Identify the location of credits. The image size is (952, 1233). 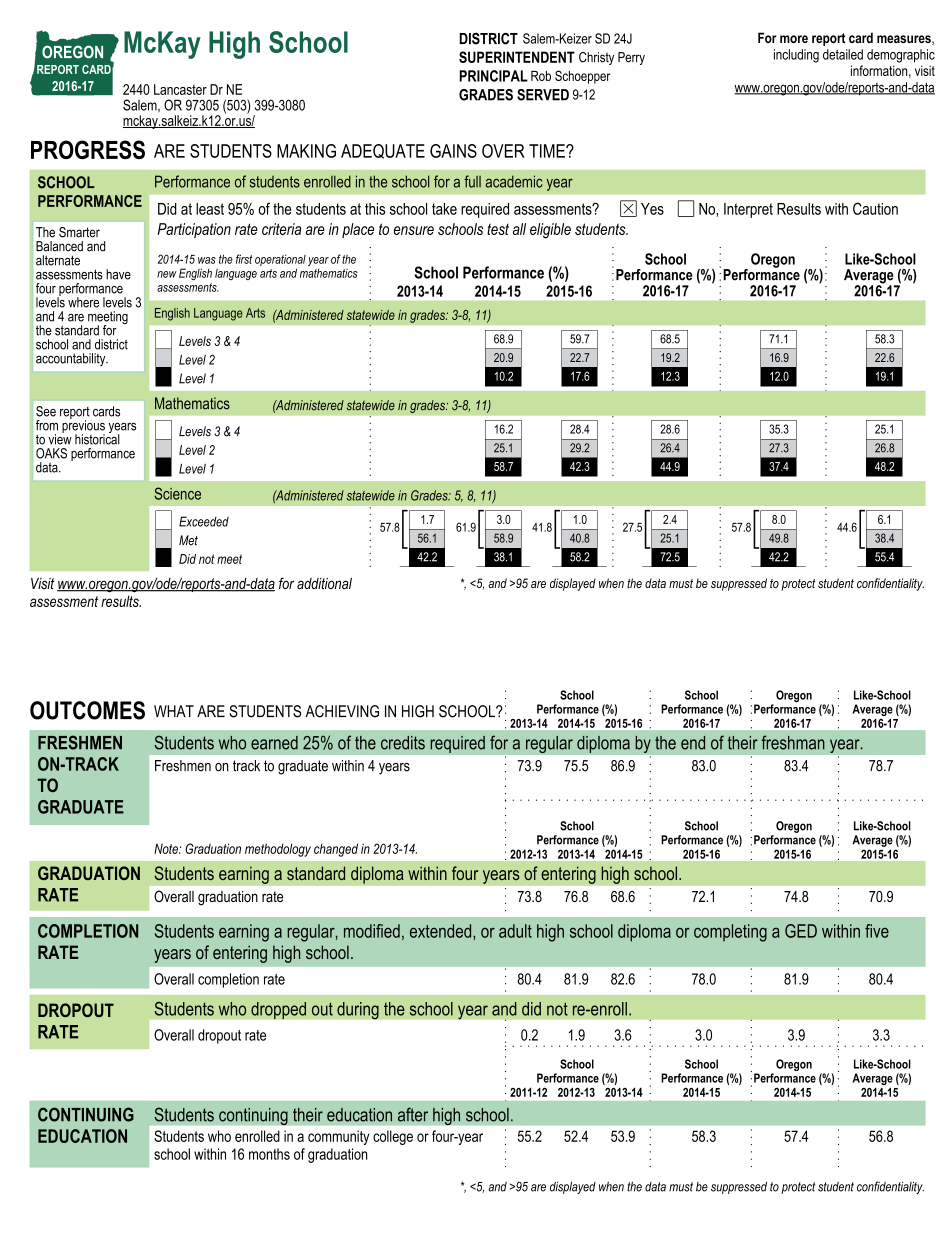
(403, 743).
